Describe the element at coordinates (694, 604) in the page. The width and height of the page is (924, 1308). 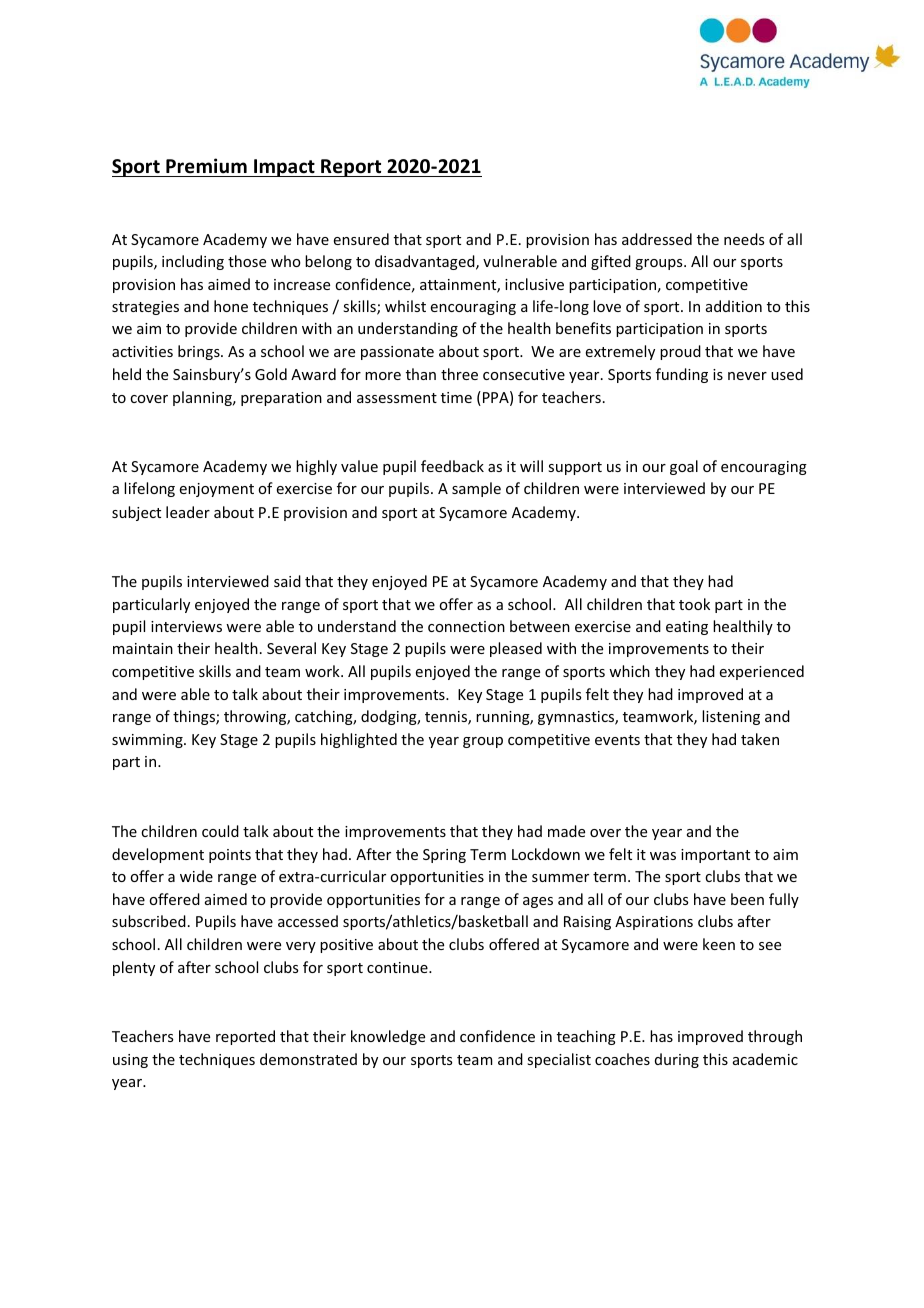
I see `took` at that location.
